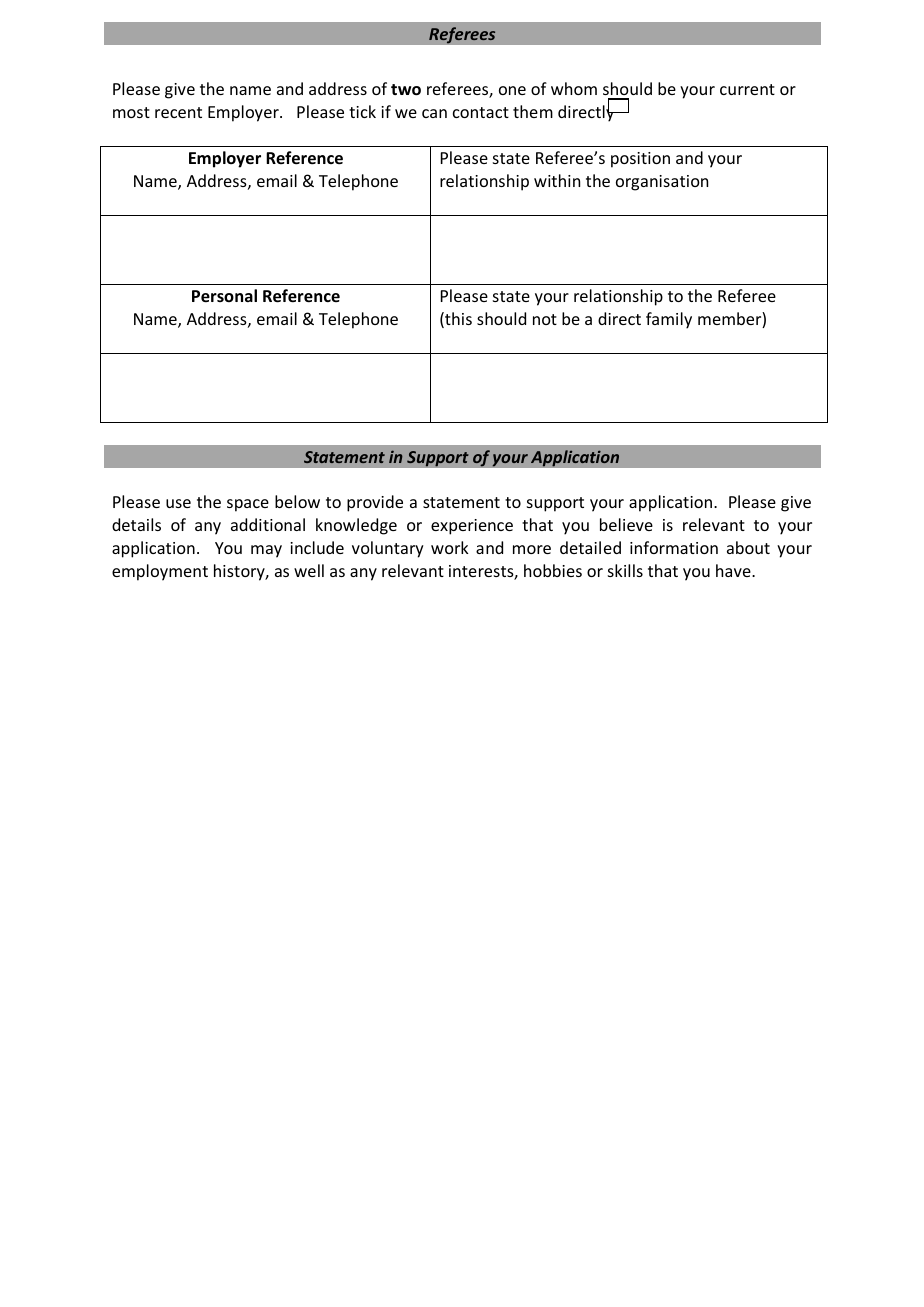 The height and width of the image is (1307, 924). What do you see at coordinates (545, 319) in the image?
I see `not` at bounding box center [545, 319].
